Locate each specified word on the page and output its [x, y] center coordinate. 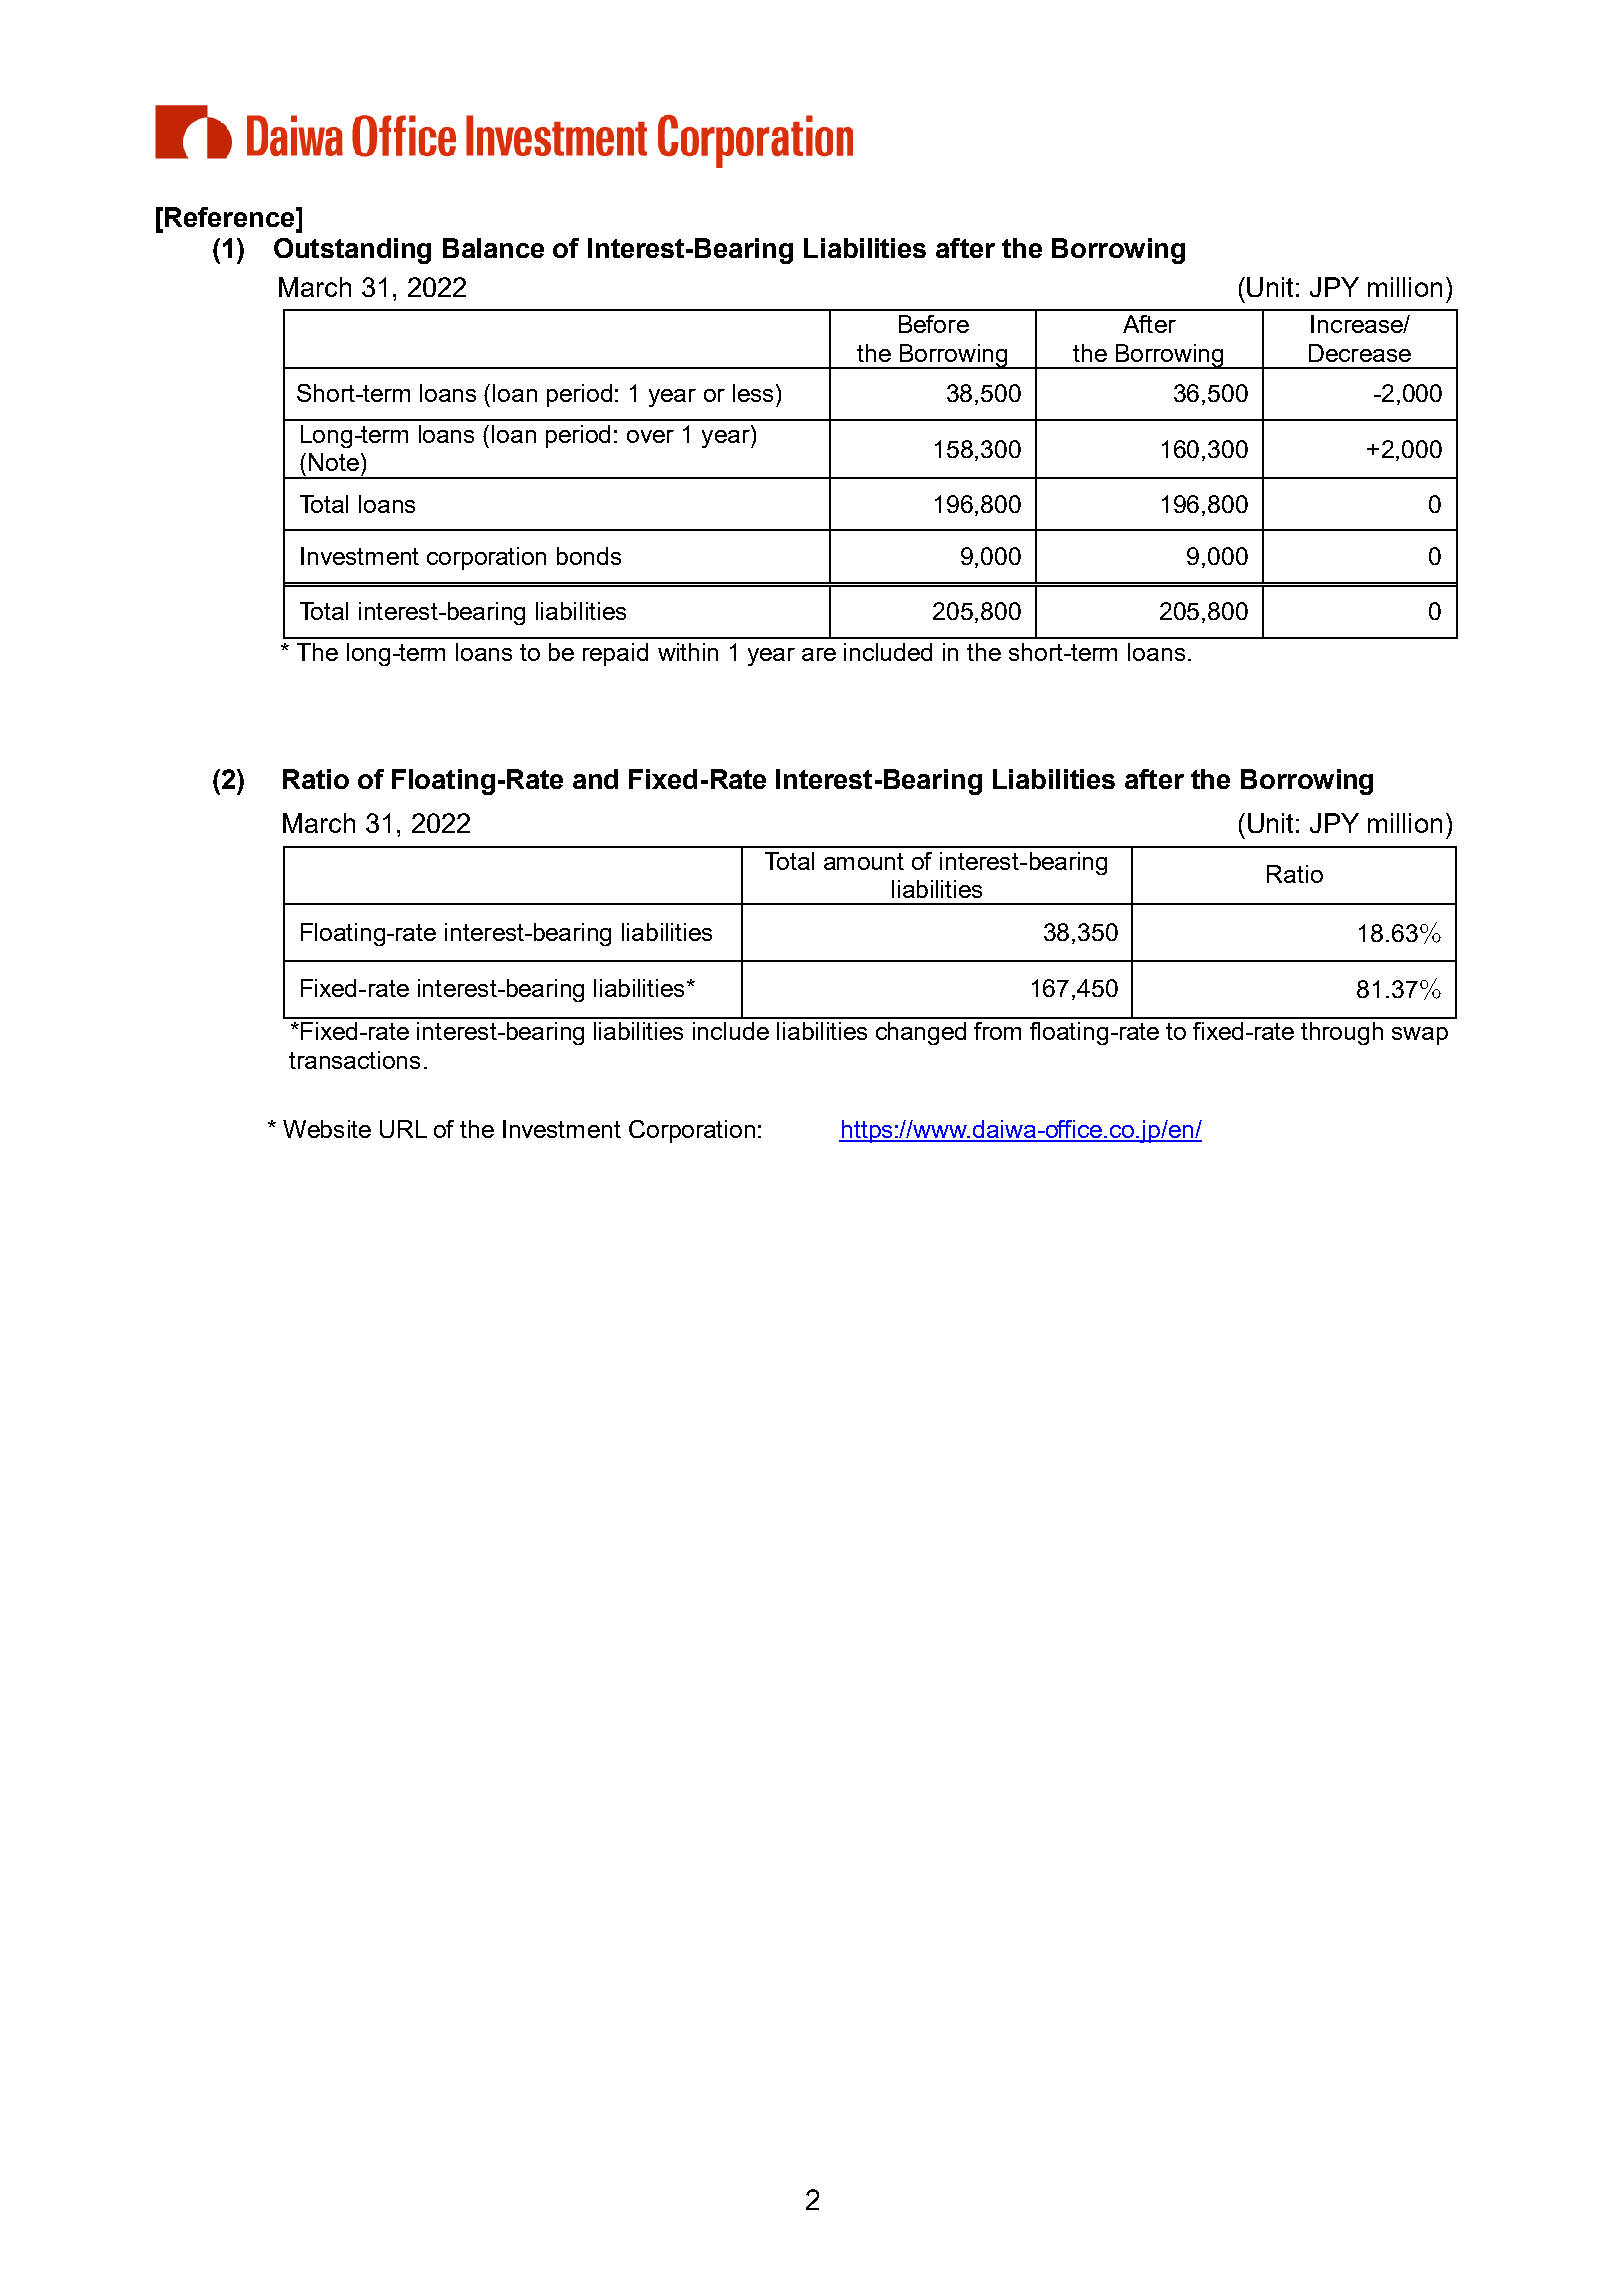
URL [403, 1129]
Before [934, 324]
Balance [493, 248]
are [819, 654]
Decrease [1360, 353]
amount [864, 861]
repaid [615, 654]
